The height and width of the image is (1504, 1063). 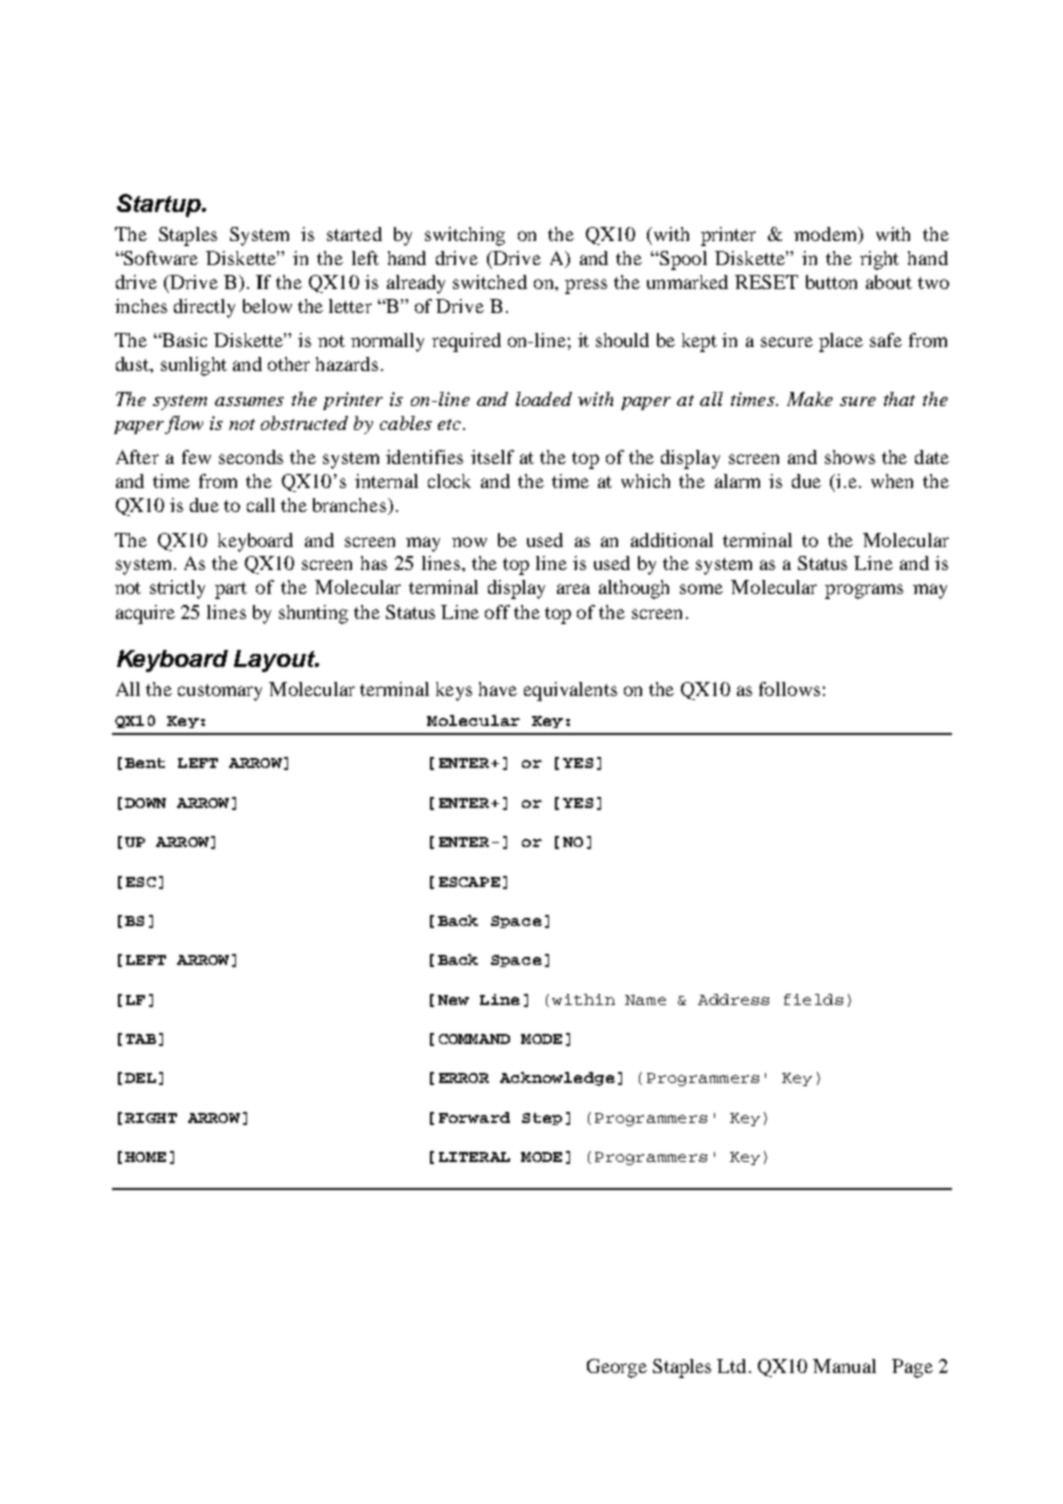 What do you see at coordinates (789, 689) in the image?
I see `follows` at bounding box center [789, 689].
